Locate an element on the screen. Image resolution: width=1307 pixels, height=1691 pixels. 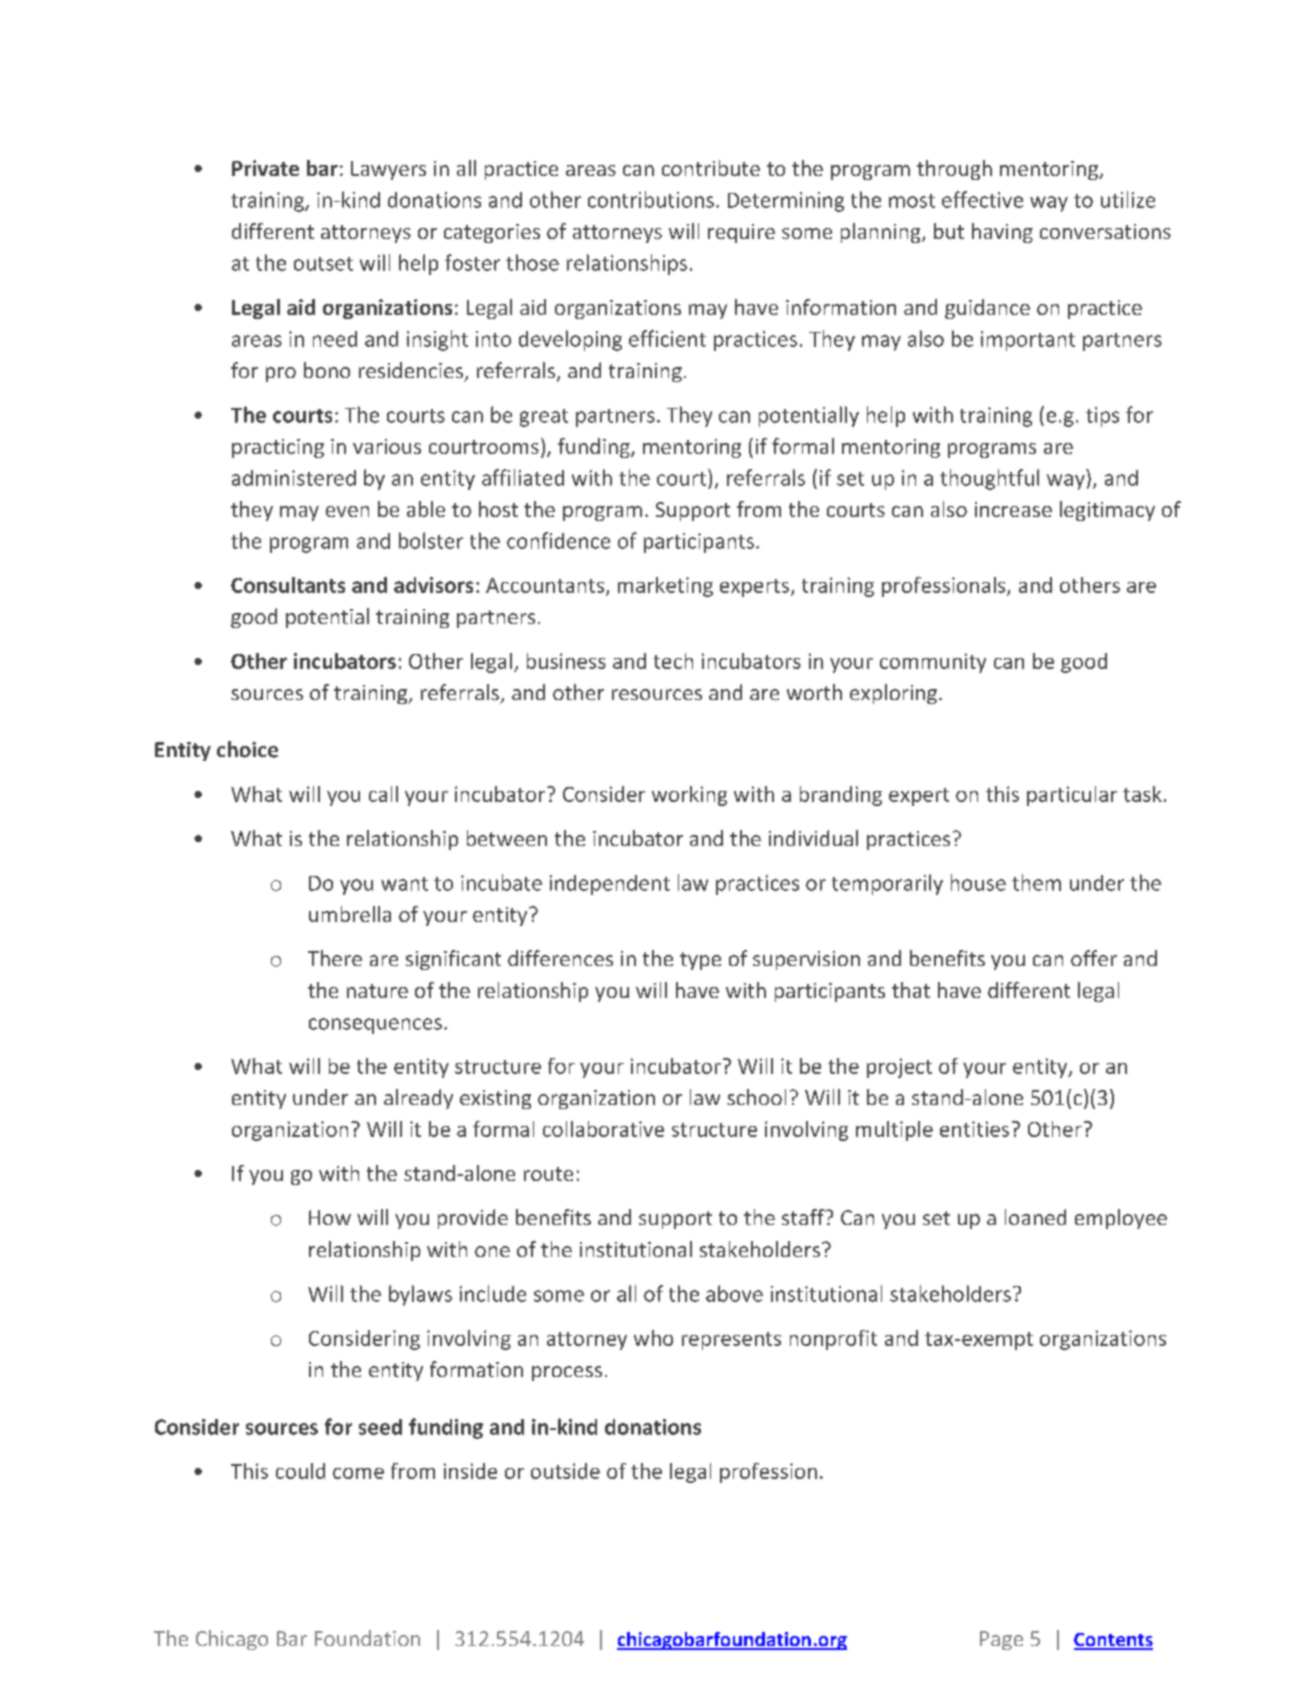
tech is located at coordinates (673, 661).
